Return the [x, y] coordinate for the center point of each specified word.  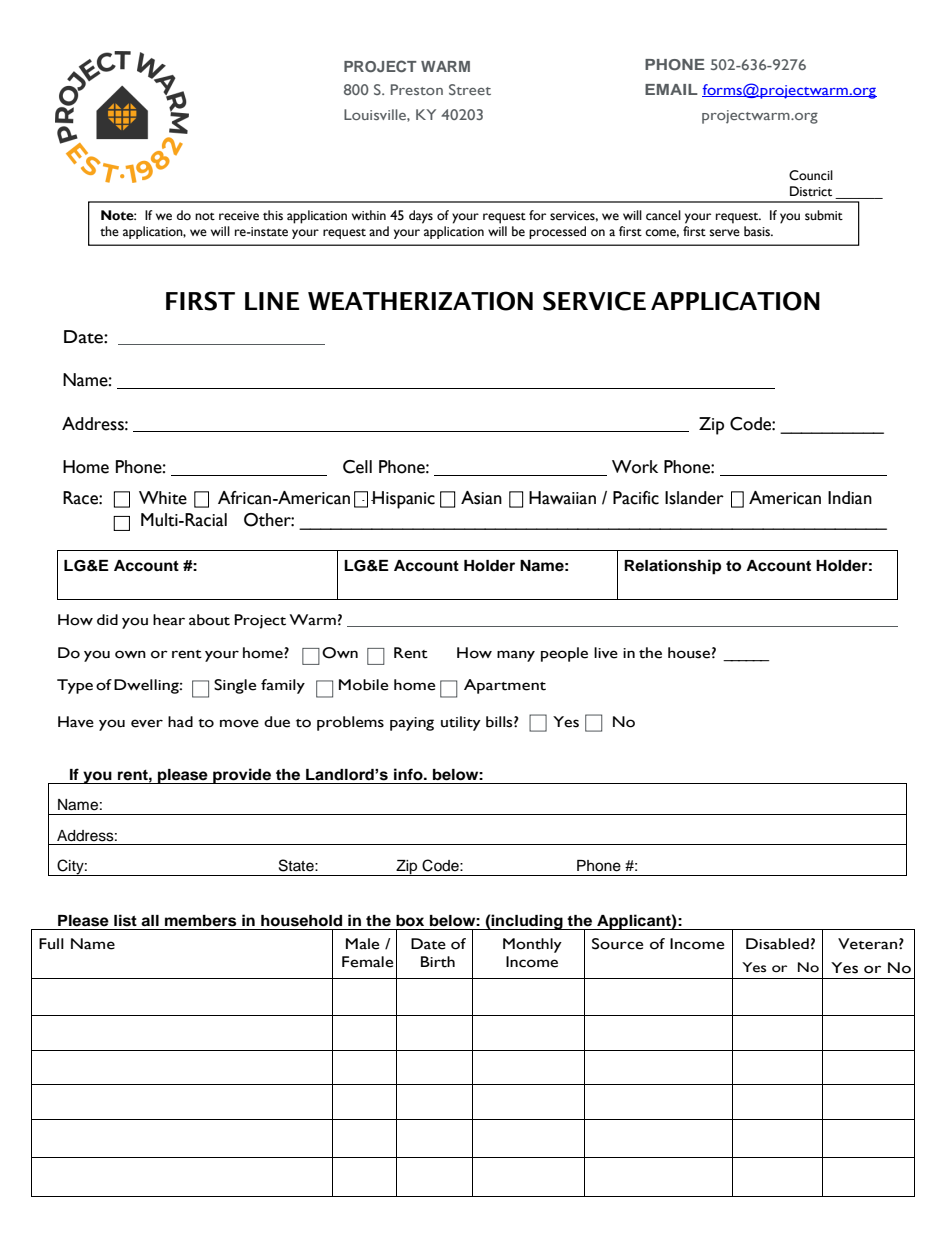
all [150, 920]
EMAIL [671, 89]
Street [470, 89]
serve [725, 233]
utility [461, 723]
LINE [272, 301]
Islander [694, 498]
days [421, 217]
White [163, 498]
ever [147, 723]
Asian [481, 498]
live [606, 653]
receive [239, 216]
